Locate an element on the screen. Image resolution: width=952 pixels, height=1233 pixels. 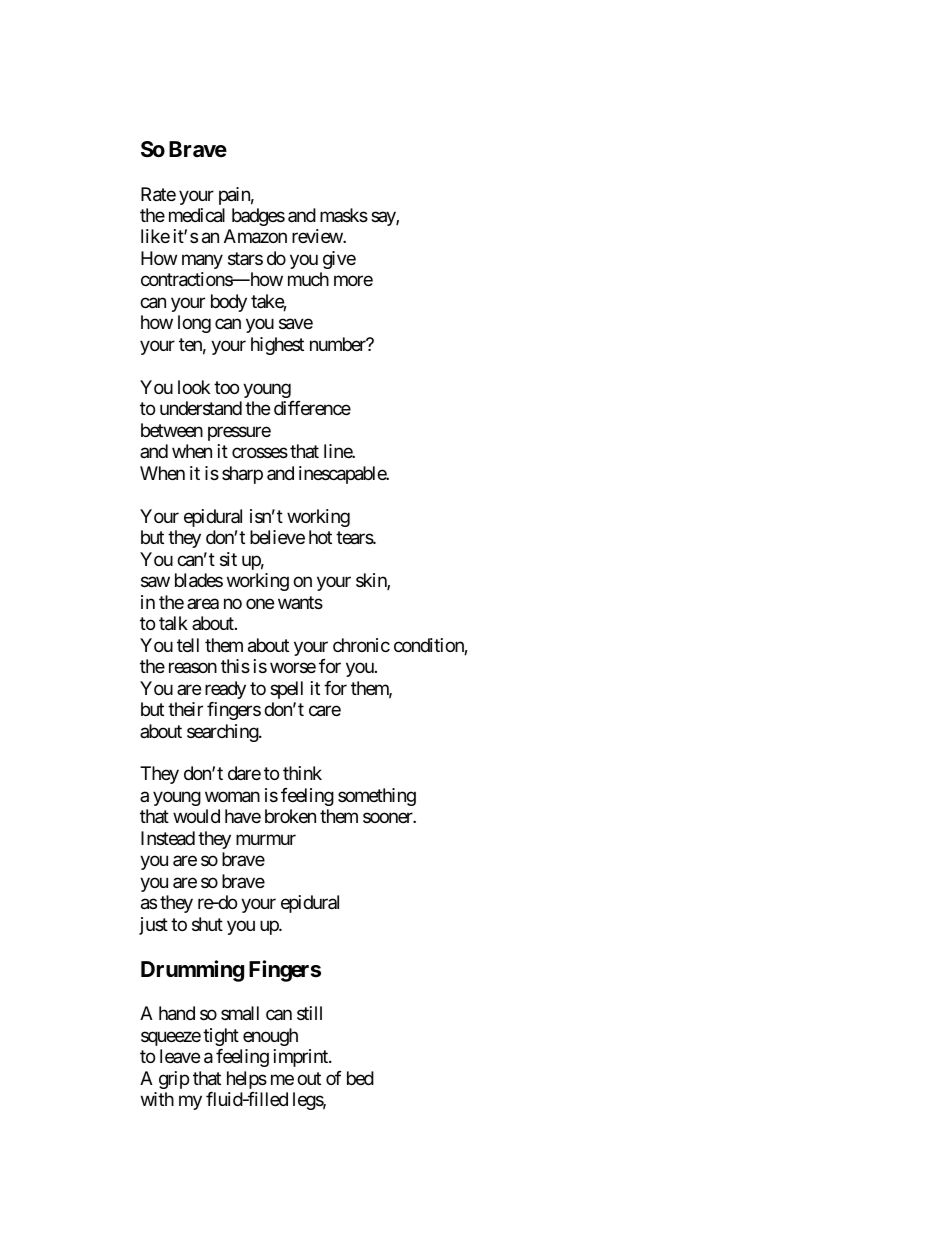
tell is located at coordinates (188, 645).
